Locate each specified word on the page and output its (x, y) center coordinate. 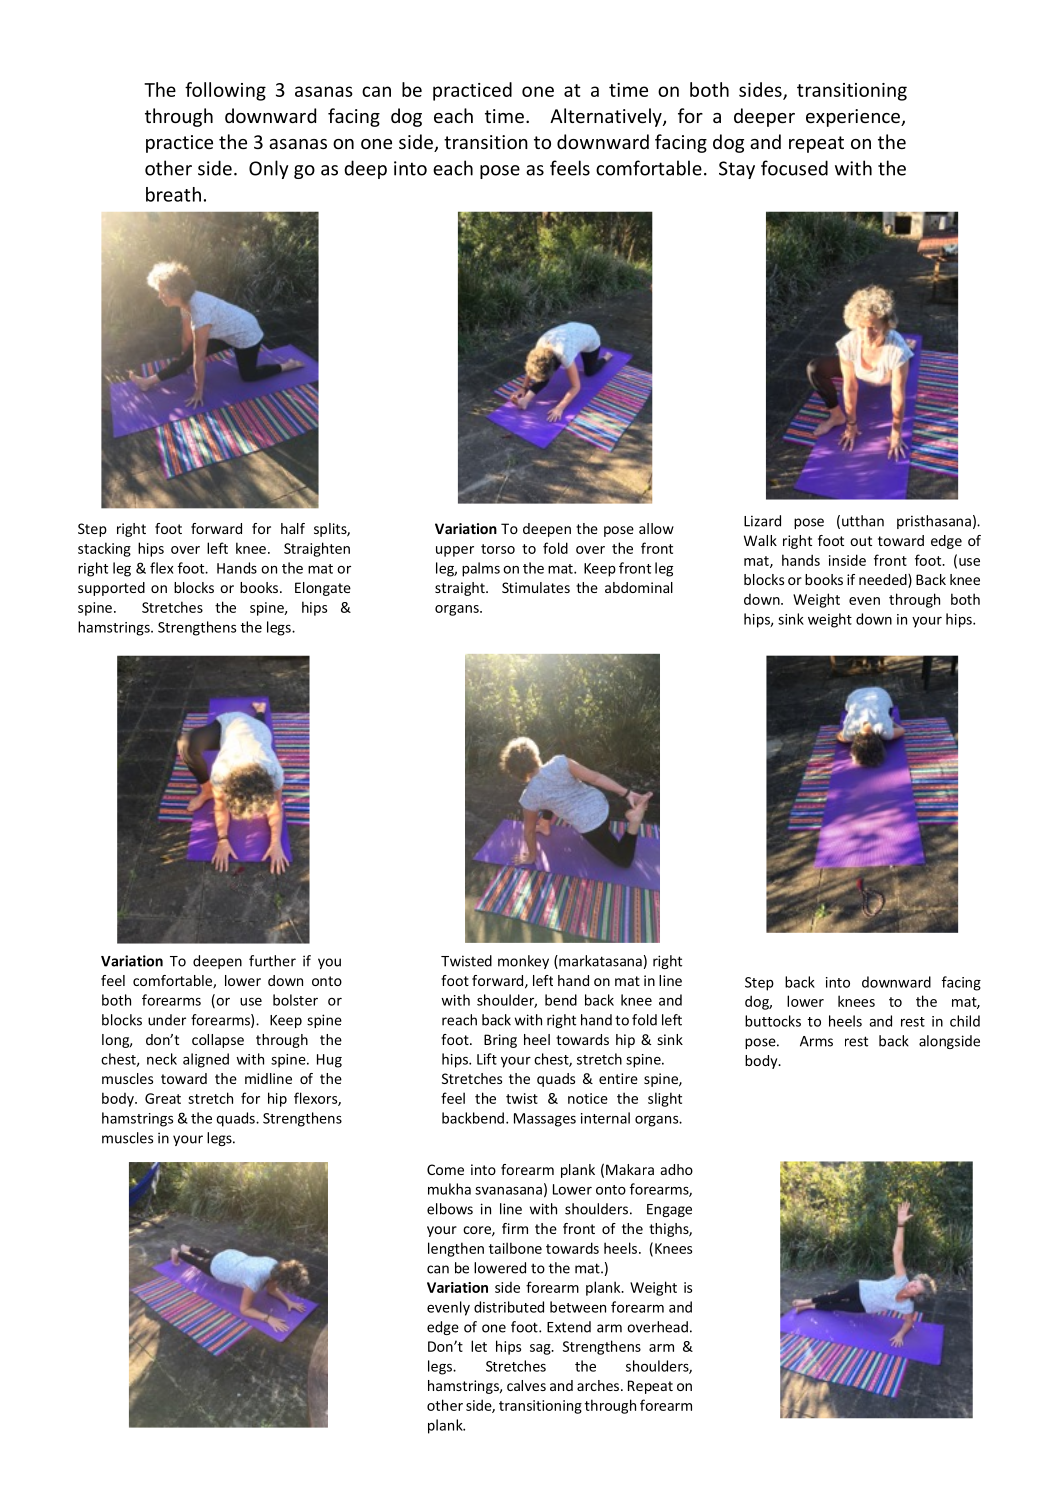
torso (498, 549)
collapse (218, 1041)
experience (854, 118)
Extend (569, 1327)
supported (111, 589)
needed (884, 581)
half (293, 528)
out (861, 541)
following (225, 91)
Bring (500, 1041)
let (479, 1346)
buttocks (773, 1021)
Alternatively (607, 117)
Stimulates (536, 587)
